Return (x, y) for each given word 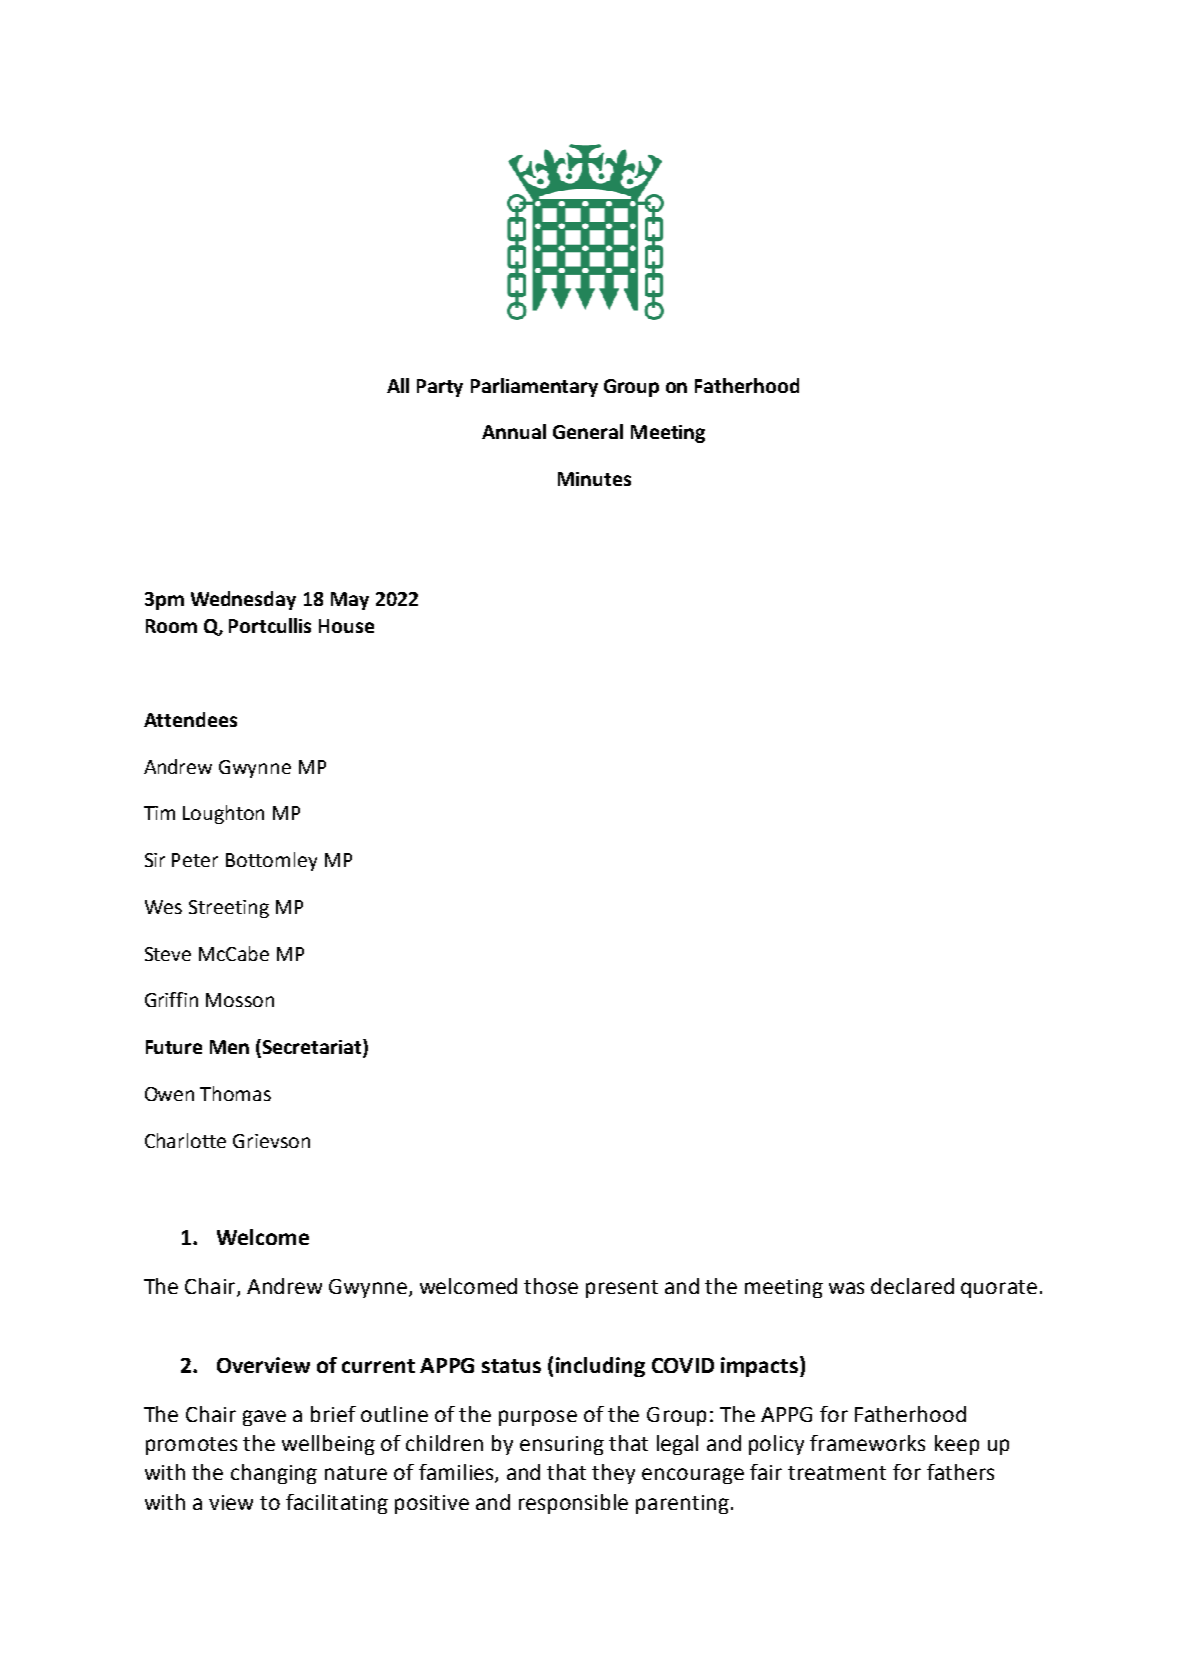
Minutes (594, 479)
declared (912, 1286)
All (398, 385)
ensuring (562, 1445)
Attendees (190, 719)
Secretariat (313, 1048)
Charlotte (185, 1140)
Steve (168, 954)
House (346, 626)
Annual (514, 431)
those (551, 1286)
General (588, 431)
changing (274, 1474)
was (846, 1288)
